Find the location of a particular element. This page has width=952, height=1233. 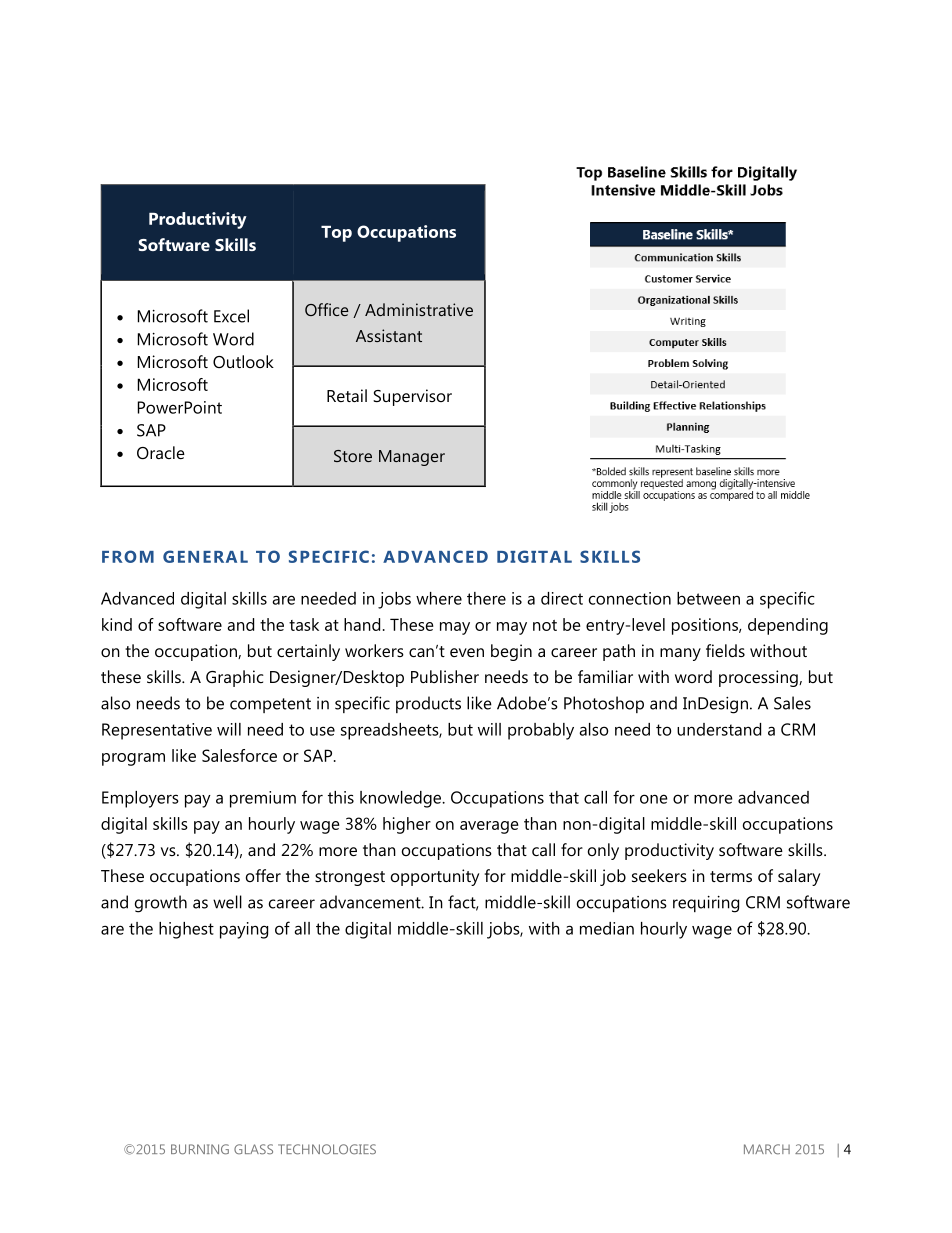

TECHNOLOGIES is located at coordinates (327, 1149).
